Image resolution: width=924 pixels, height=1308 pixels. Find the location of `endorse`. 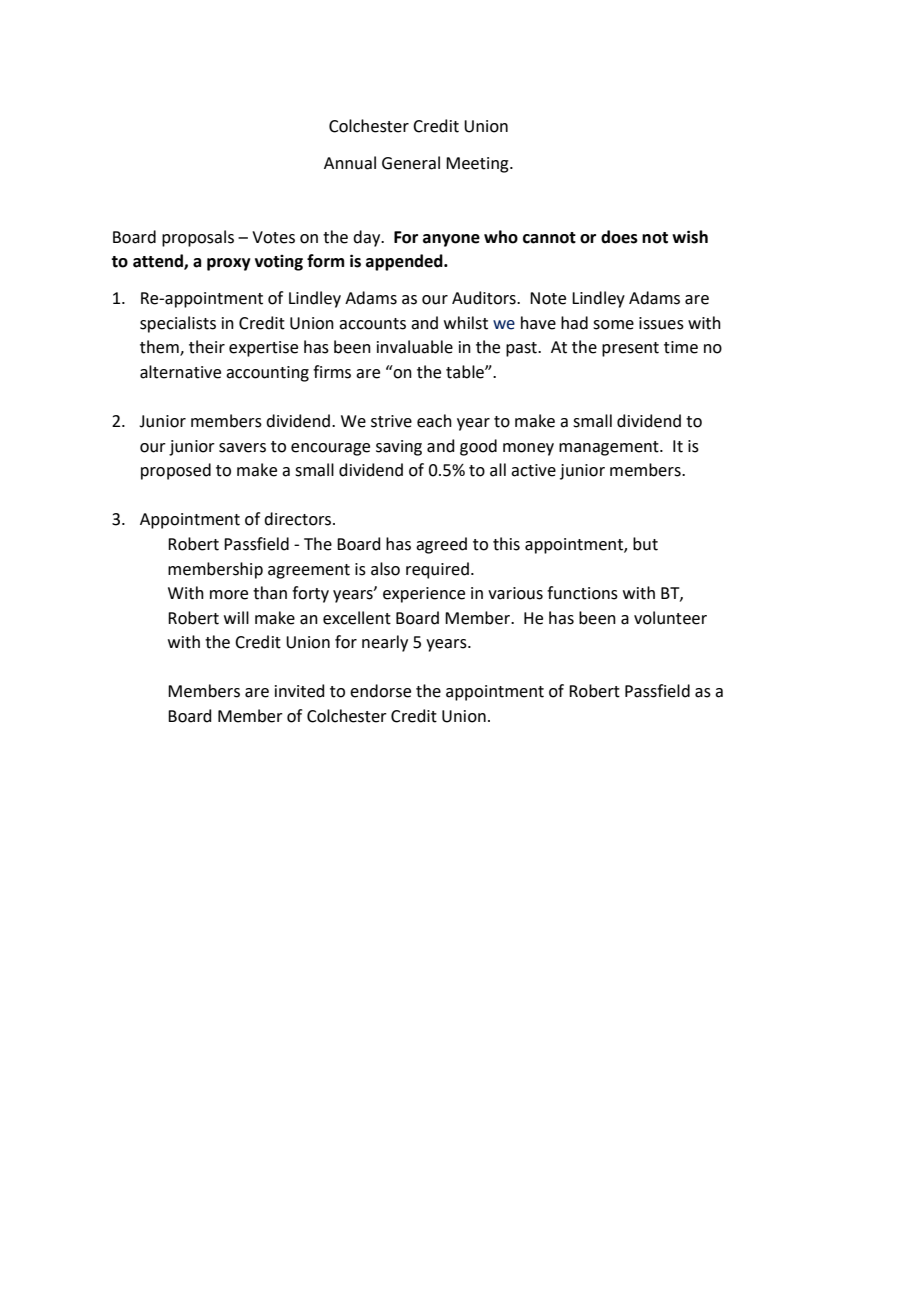

endorse is located at coordinates (380, 691).
